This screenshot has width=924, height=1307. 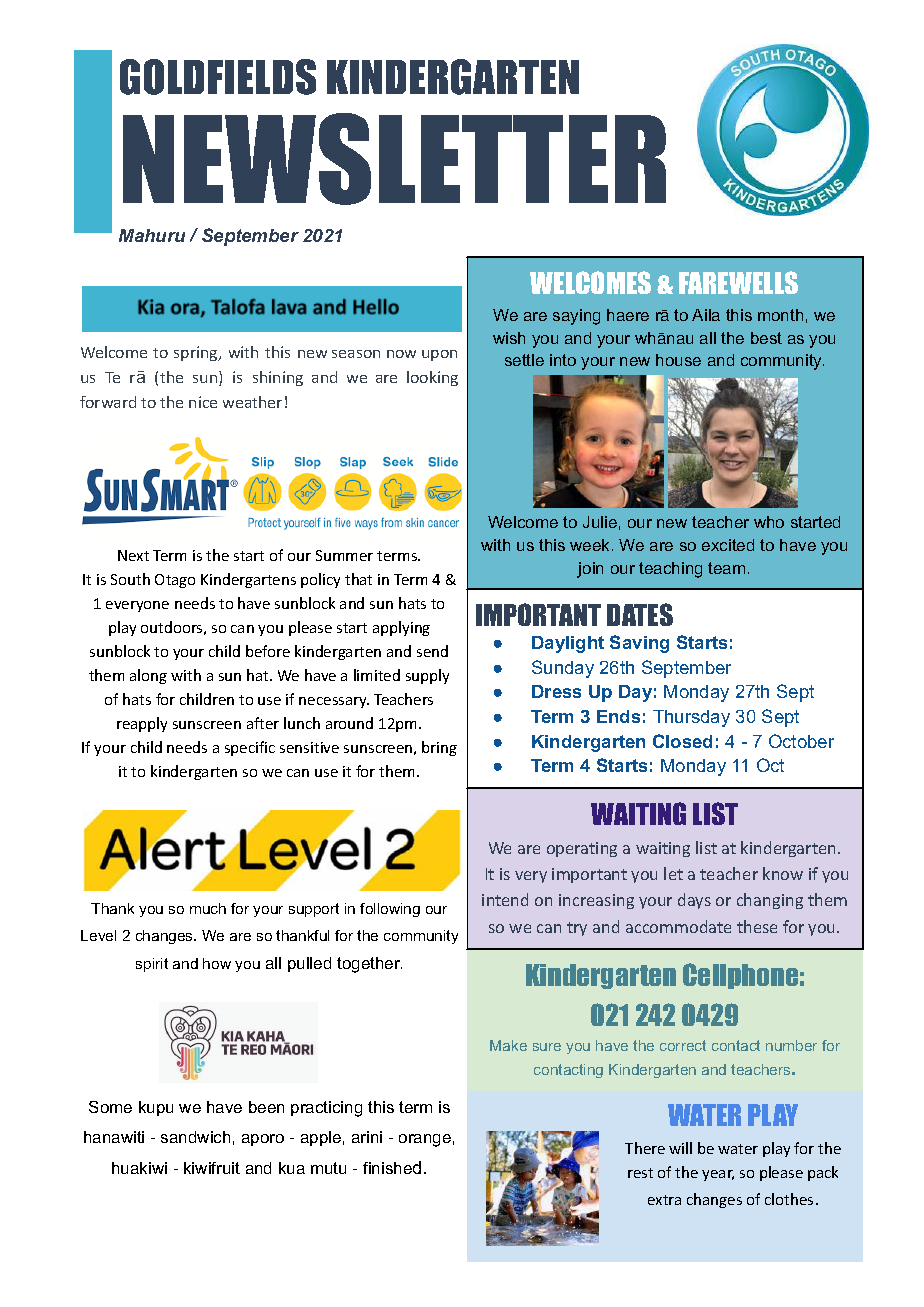 I want to click on who, so click(x=769, y=522).
